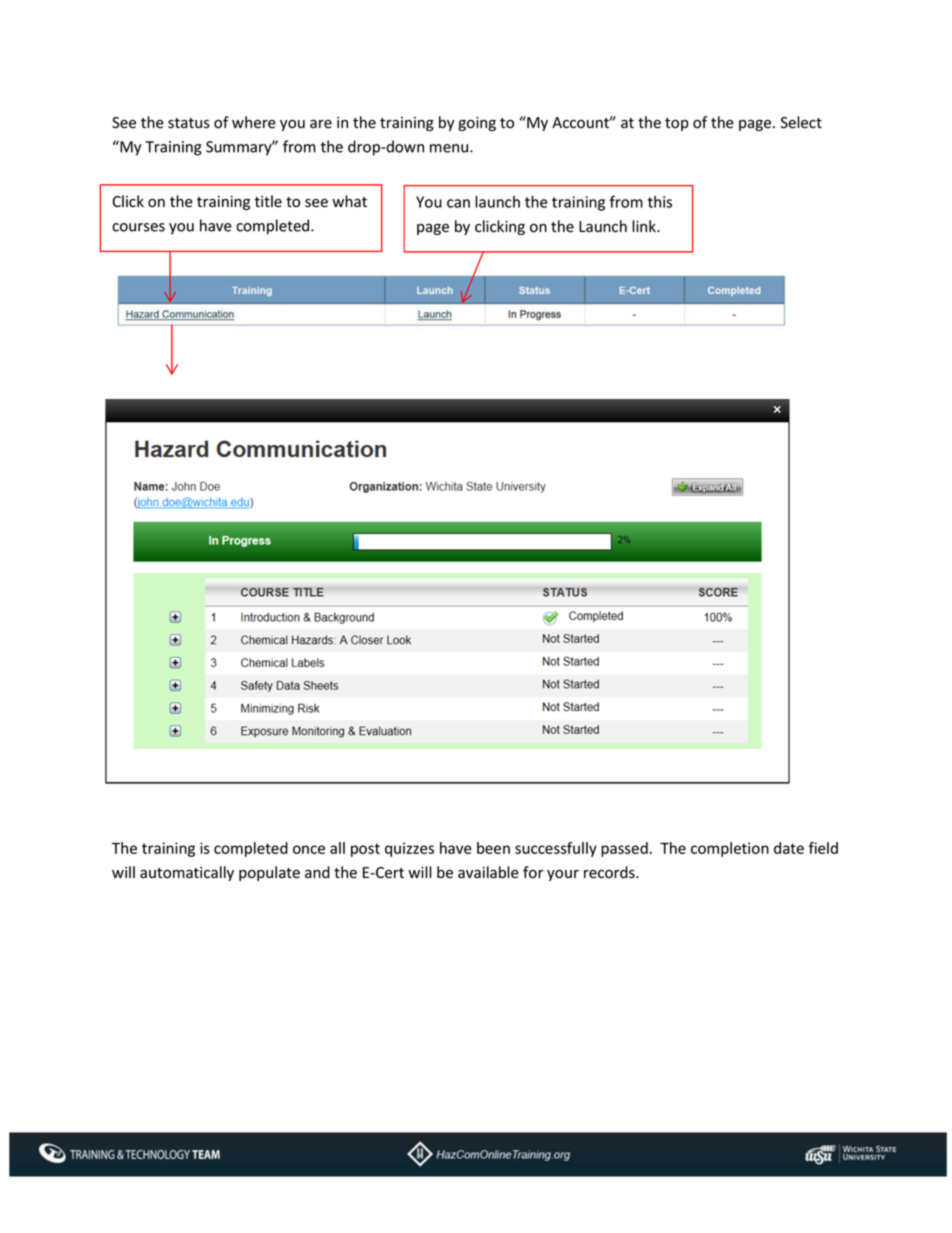 This image has width=952, height=1233. What do you see at coordinates (477, 124) in the image?
I see `going` at bounding box center [477, 124].
